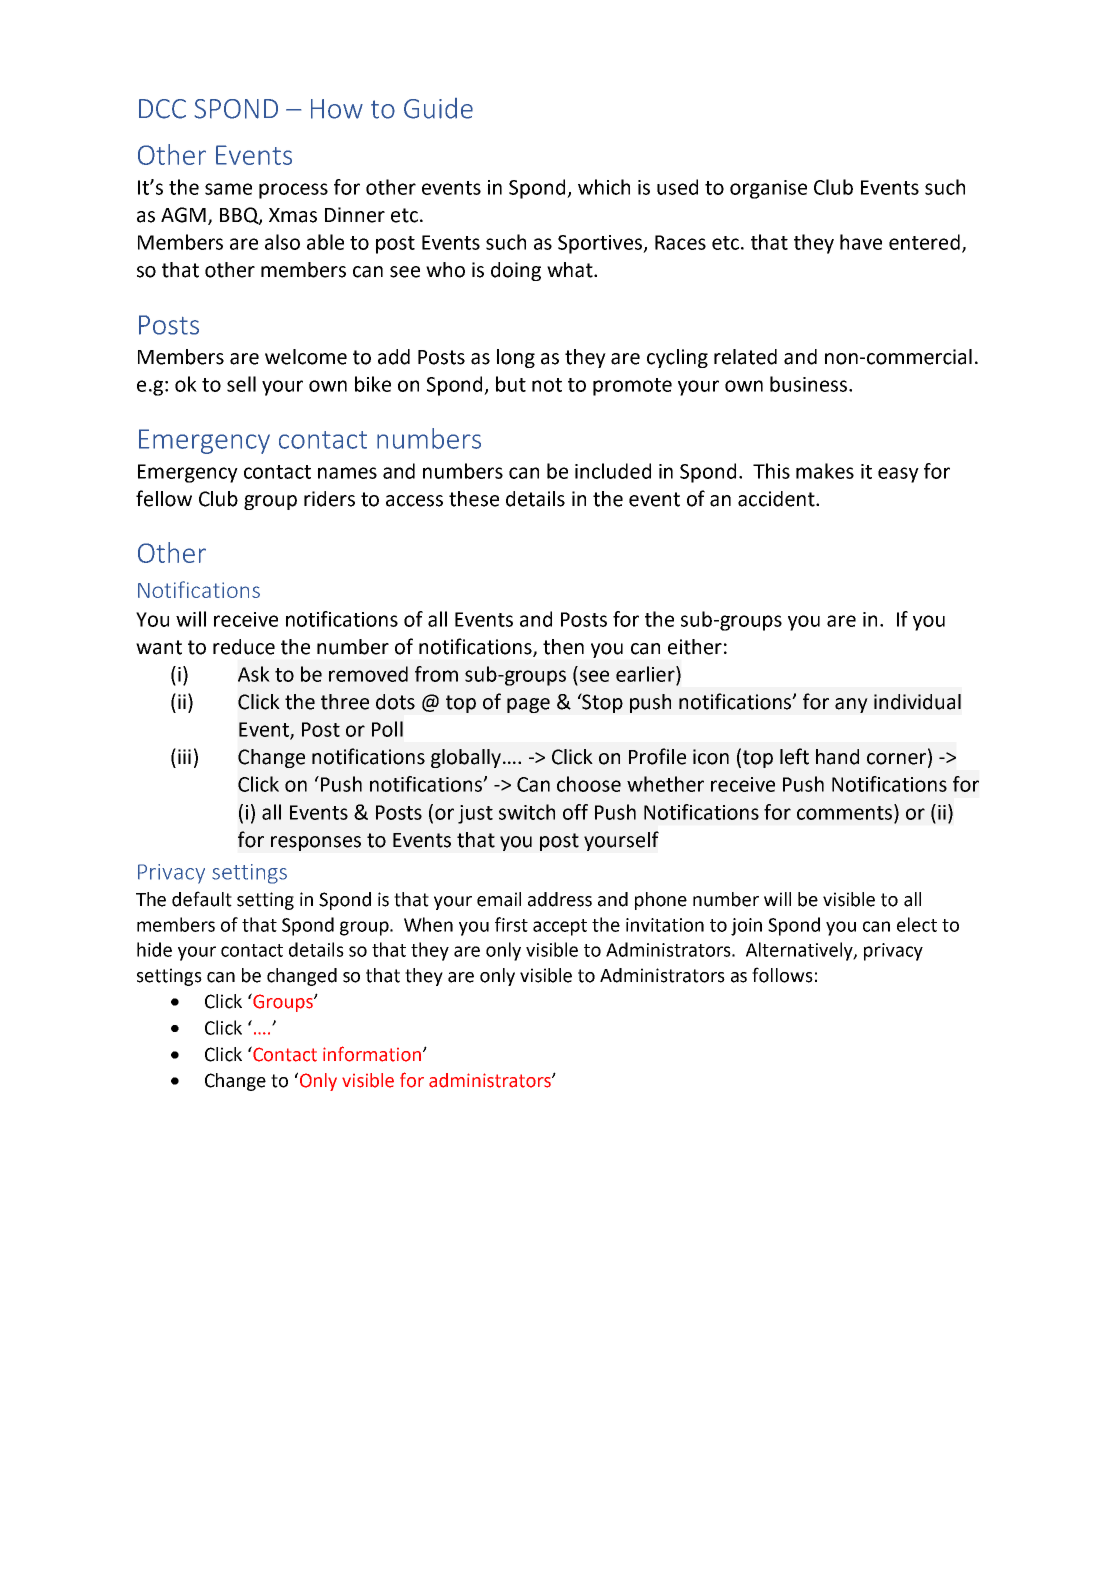 The height and width of the document is (1583, 1119). I want to click on which, so click(604, 187).
